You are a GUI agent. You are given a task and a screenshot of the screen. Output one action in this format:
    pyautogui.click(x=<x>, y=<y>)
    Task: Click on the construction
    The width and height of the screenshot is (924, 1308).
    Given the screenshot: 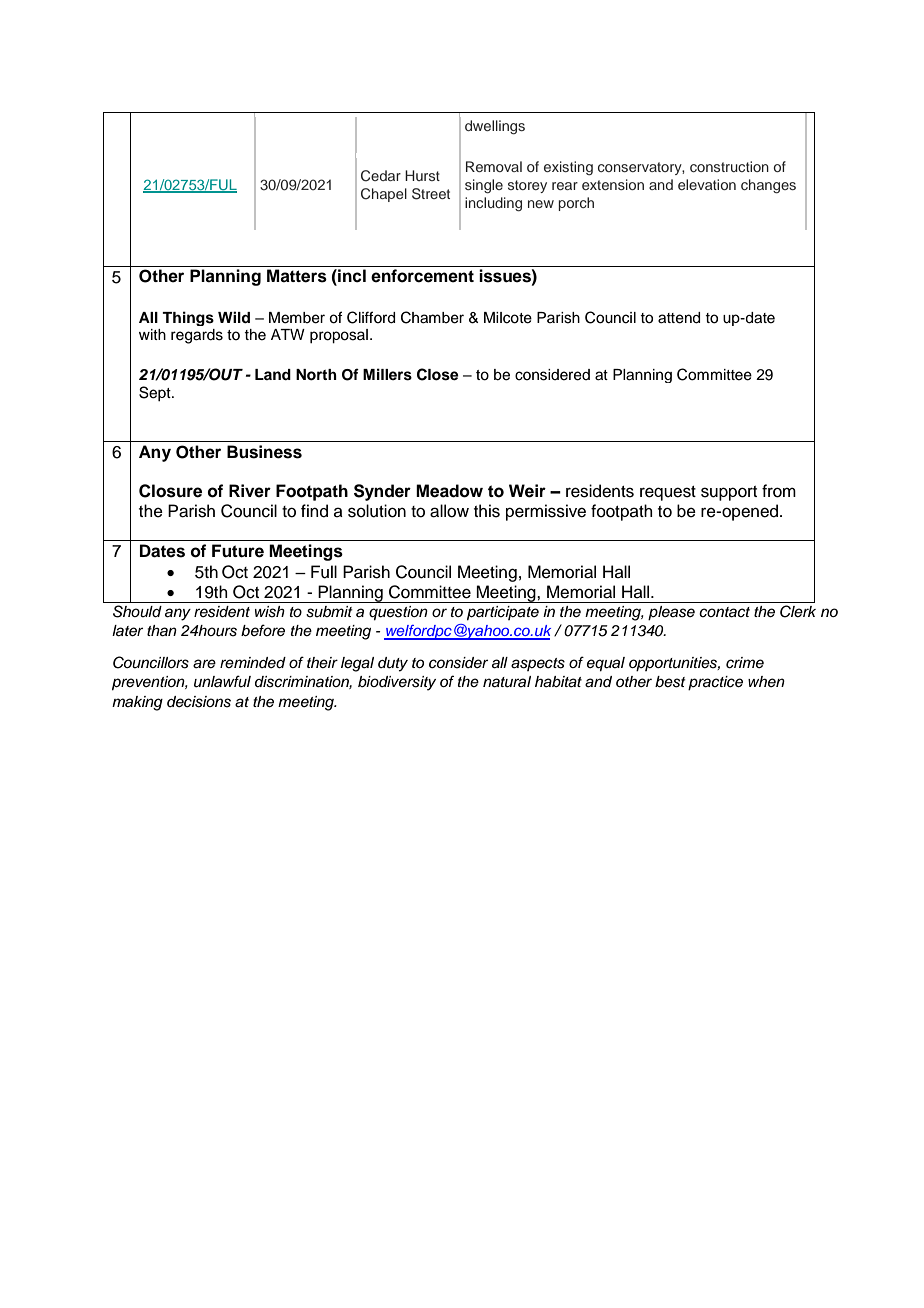 What is the action you would take?
    pyautogui.click(x=729, y=166)
